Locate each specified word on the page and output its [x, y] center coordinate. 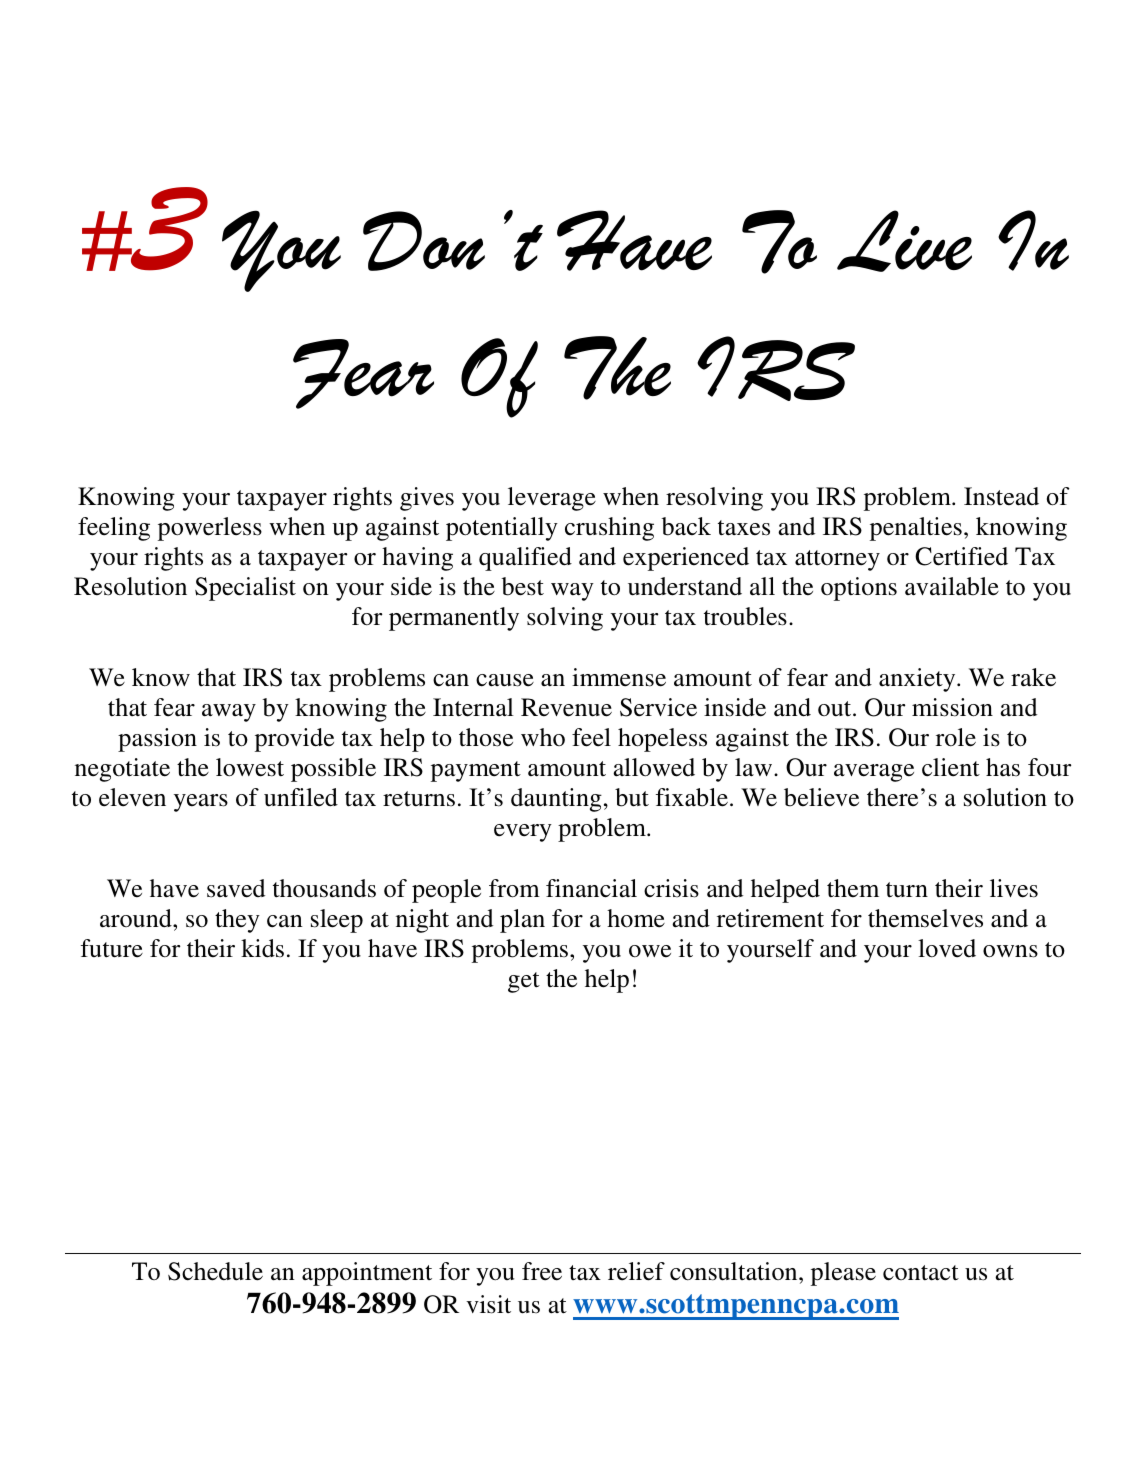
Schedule [215, 1271]
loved [947, 948]
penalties [916, 529]
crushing [609, 529]
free [542, 1271]
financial [591, 888]
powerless [210, 529]
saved [236, 888]
